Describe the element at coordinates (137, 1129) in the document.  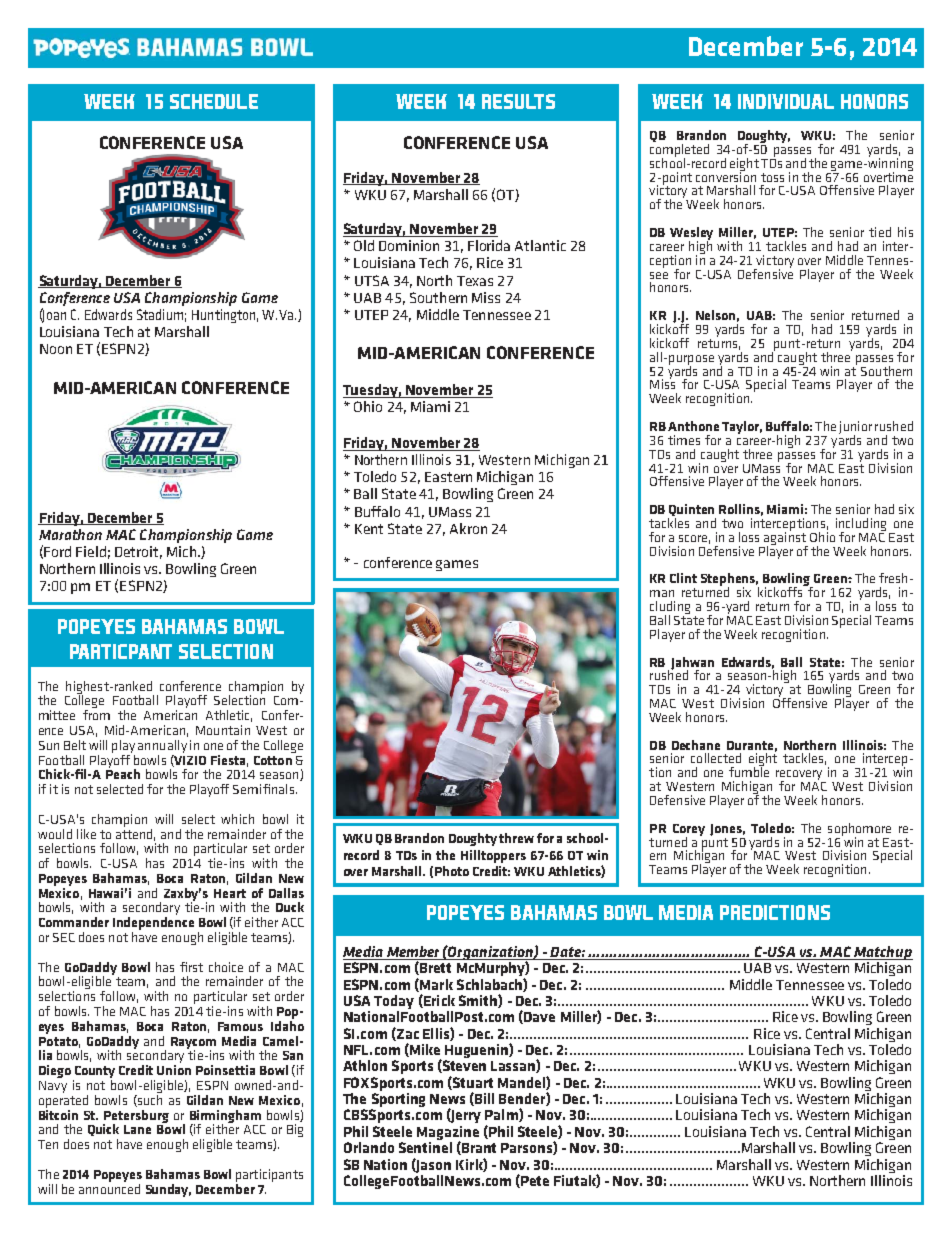
I see `Lane` at that location.
